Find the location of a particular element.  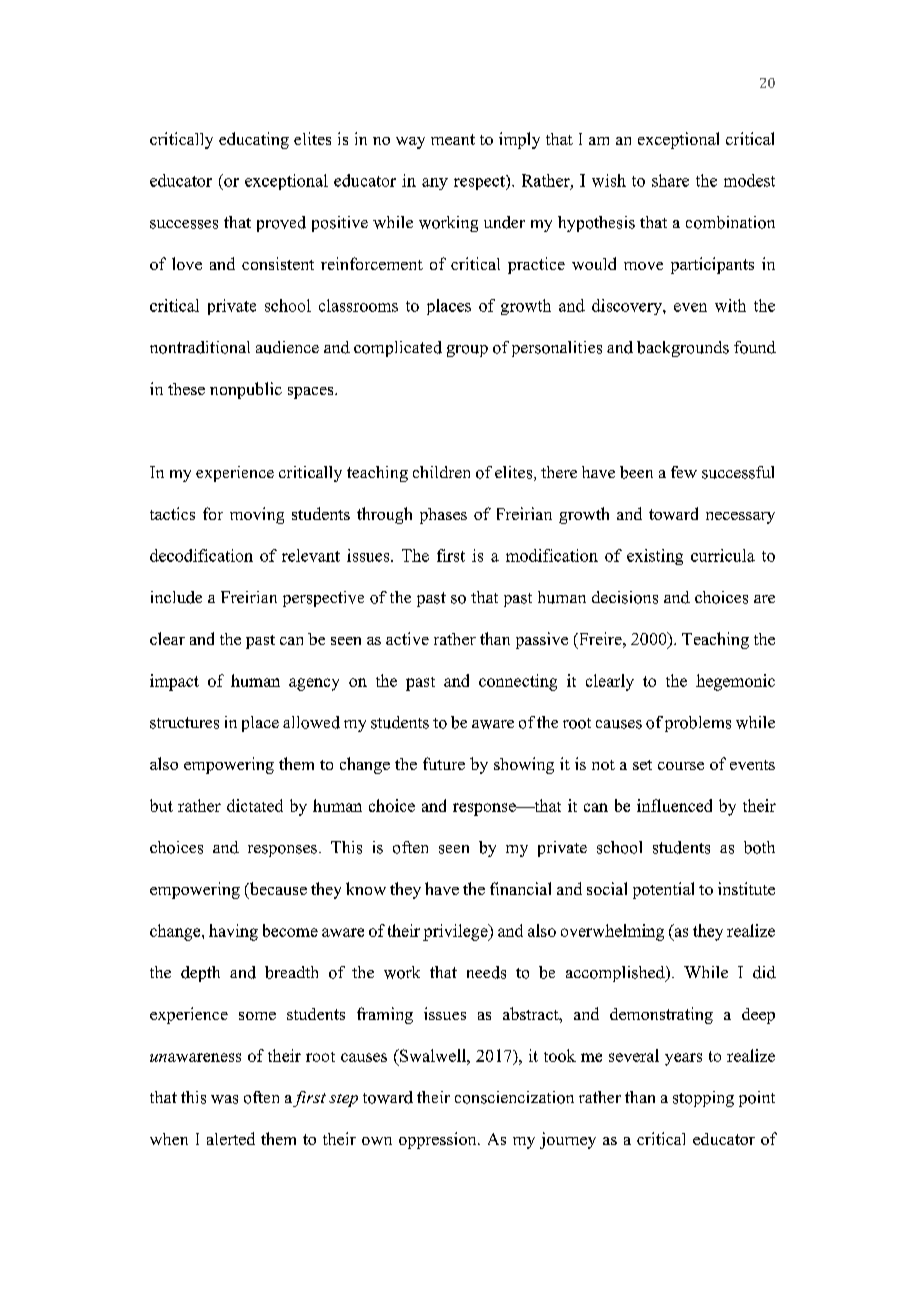

influenced is located at coordinates (674, 805).
